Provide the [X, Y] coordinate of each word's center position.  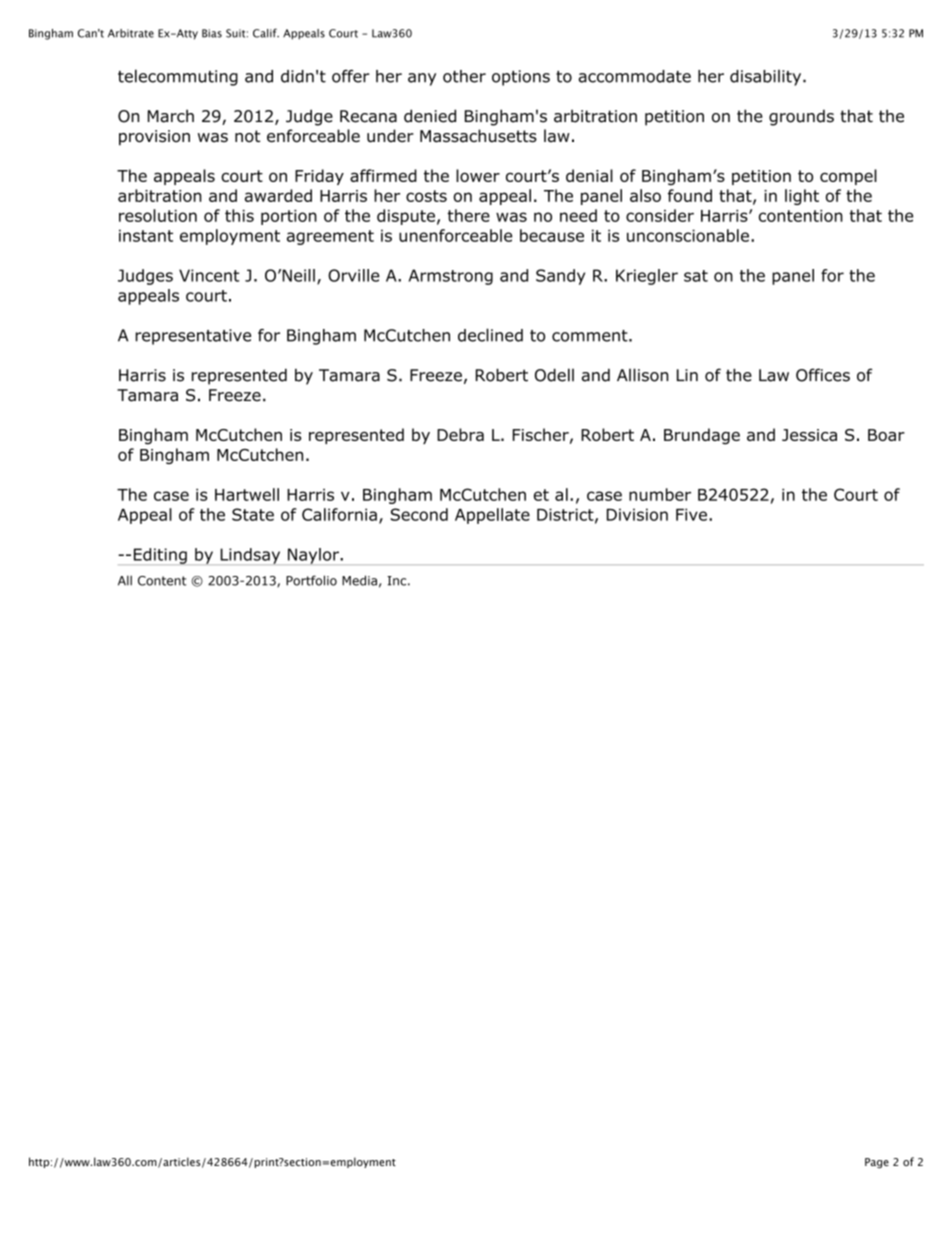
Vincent [209, 275]
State [253, 514]
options [521, 78]
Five [691, 514]
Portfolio [311, 580]
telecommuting [178, 77]
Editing [160, 556]
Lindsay [250, 556]
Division [637, 514]
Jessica [809, 435]
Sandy [560, 277]
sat [696, 276]
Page [877, 1163]
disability [767, 78]
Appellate [492, 516]
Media [359, 580]
